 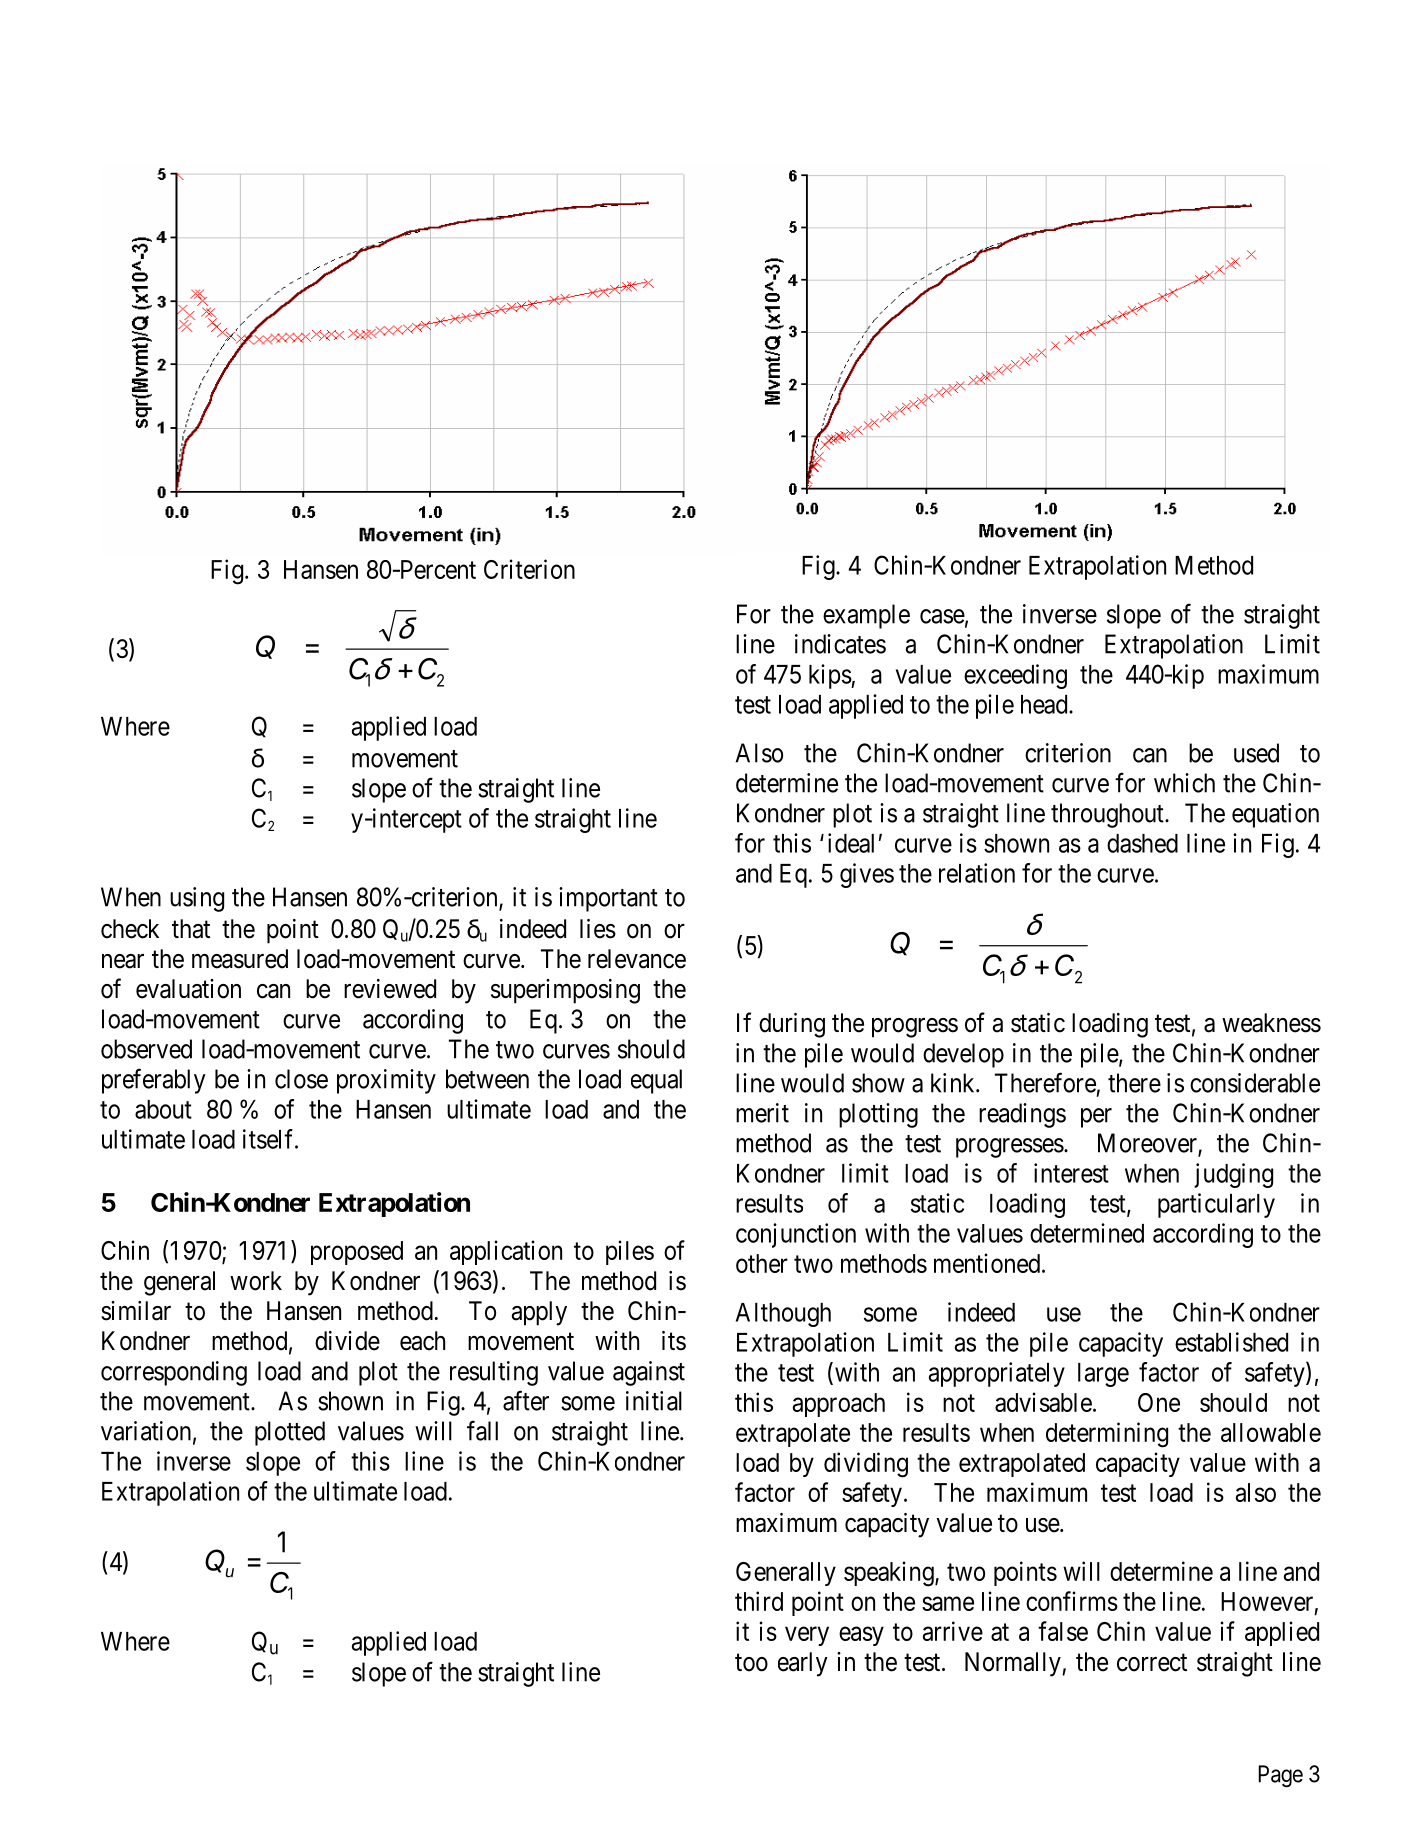 What do you see at coordinates (1216, 1205) in the image?
I see `particularly` at bounding box center [1216, 1205].
